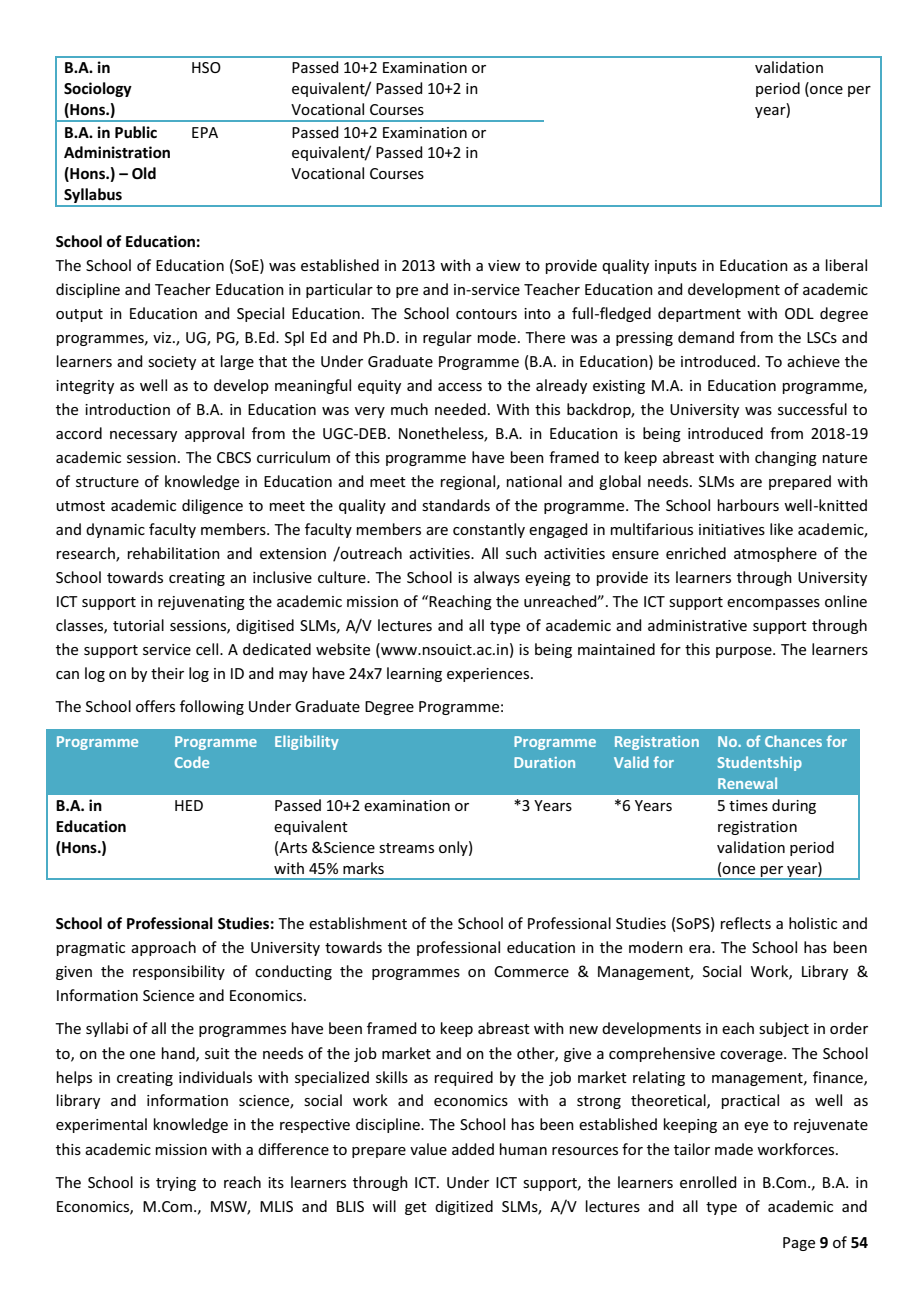 The image size is (924, 1308). I want to click on digitized, so click(464, 1207).
